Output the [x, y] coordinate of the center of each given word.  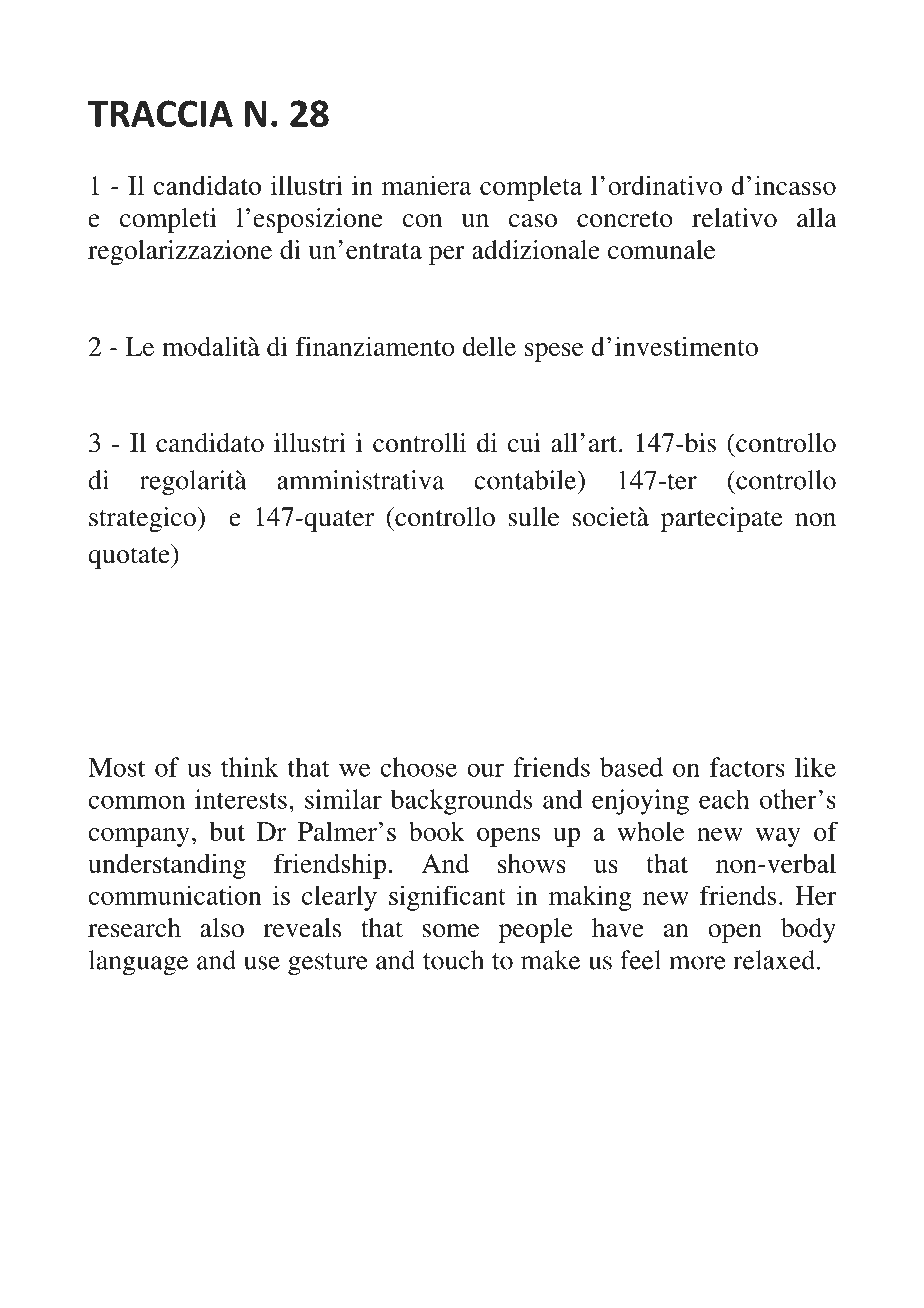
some [450, 931]
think [250, 767]
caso [533, 221]
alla [817, 218]
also [222, 928]
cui [524, 443]
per [447, 255]
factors [747, 767]
